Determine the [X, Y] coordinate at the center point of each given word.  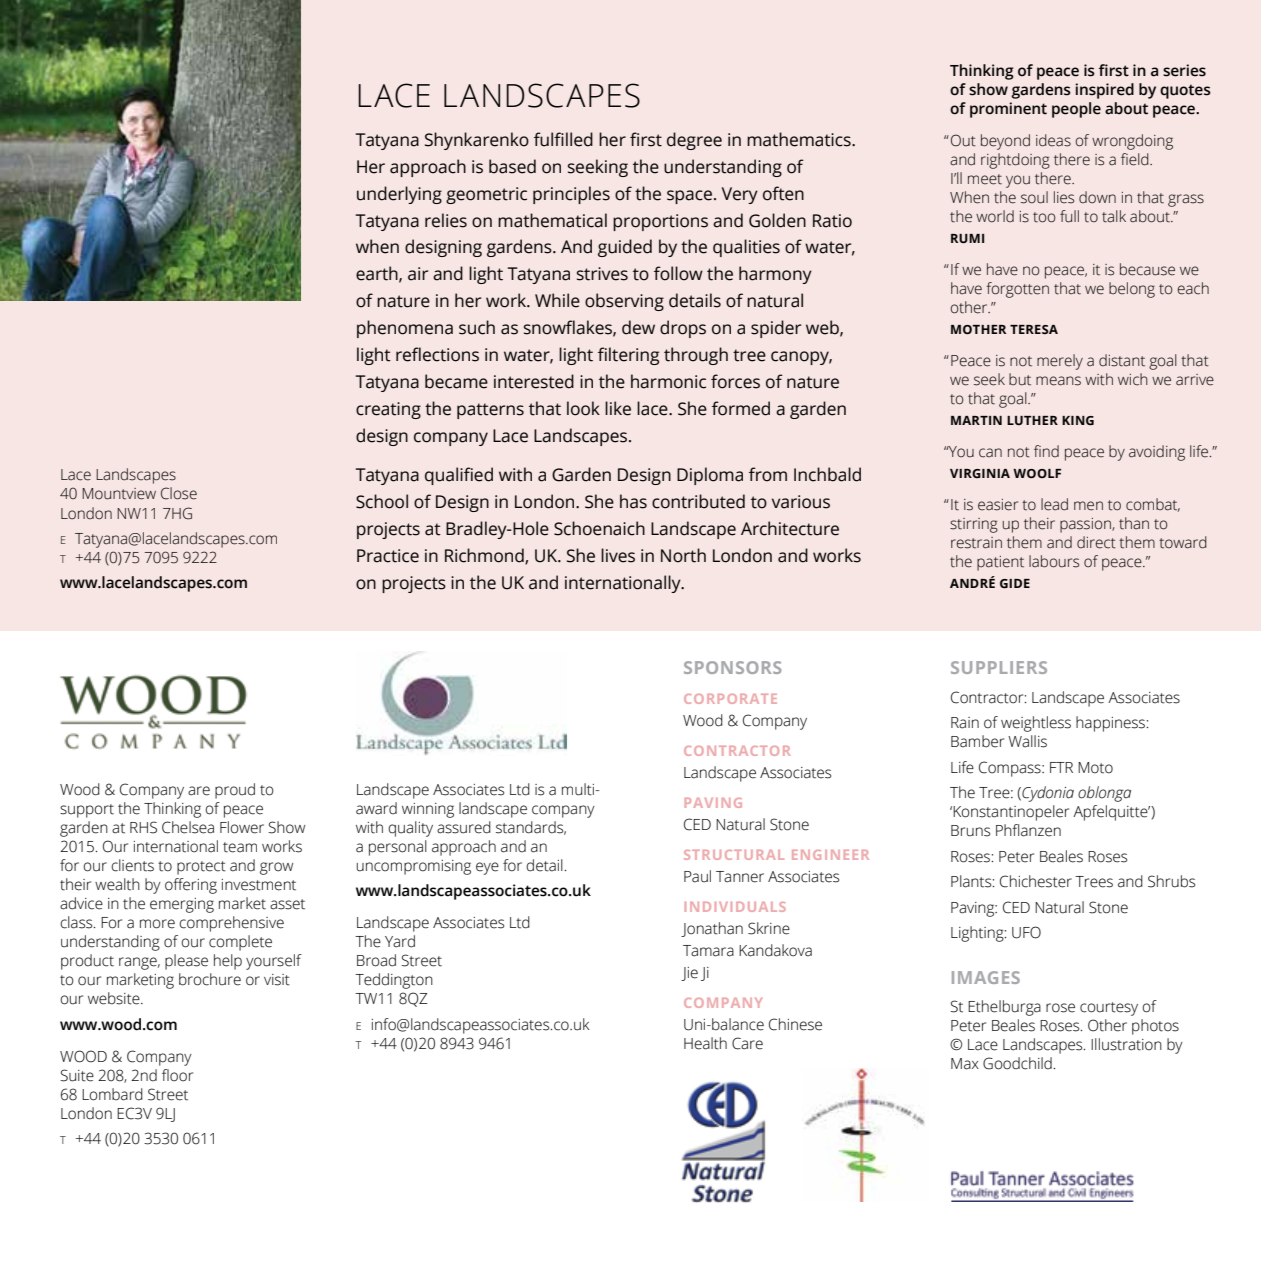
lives [618, 555]
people [1076, 110]
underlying [399, 195]
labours [1054, 561]
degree [694, 141]
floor [177, 1075]
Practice [388, 556]
